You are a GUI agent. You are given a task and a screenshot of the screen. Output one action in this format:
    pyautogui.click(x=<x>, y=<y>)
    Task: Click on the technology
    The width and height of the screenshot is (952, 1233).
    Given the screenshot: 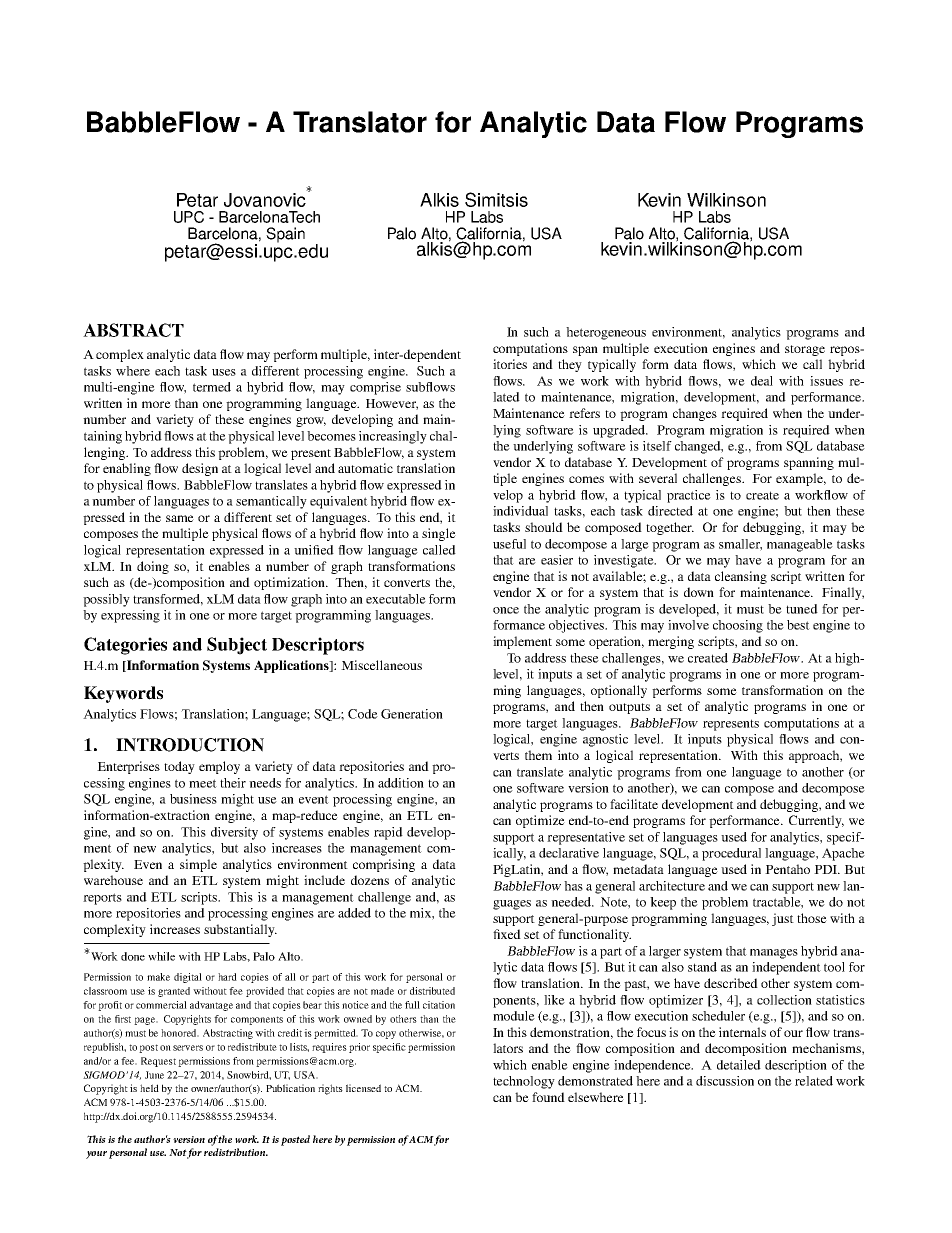 What is the action you would take?
    pyautogui.click(x=524, y=1082)
